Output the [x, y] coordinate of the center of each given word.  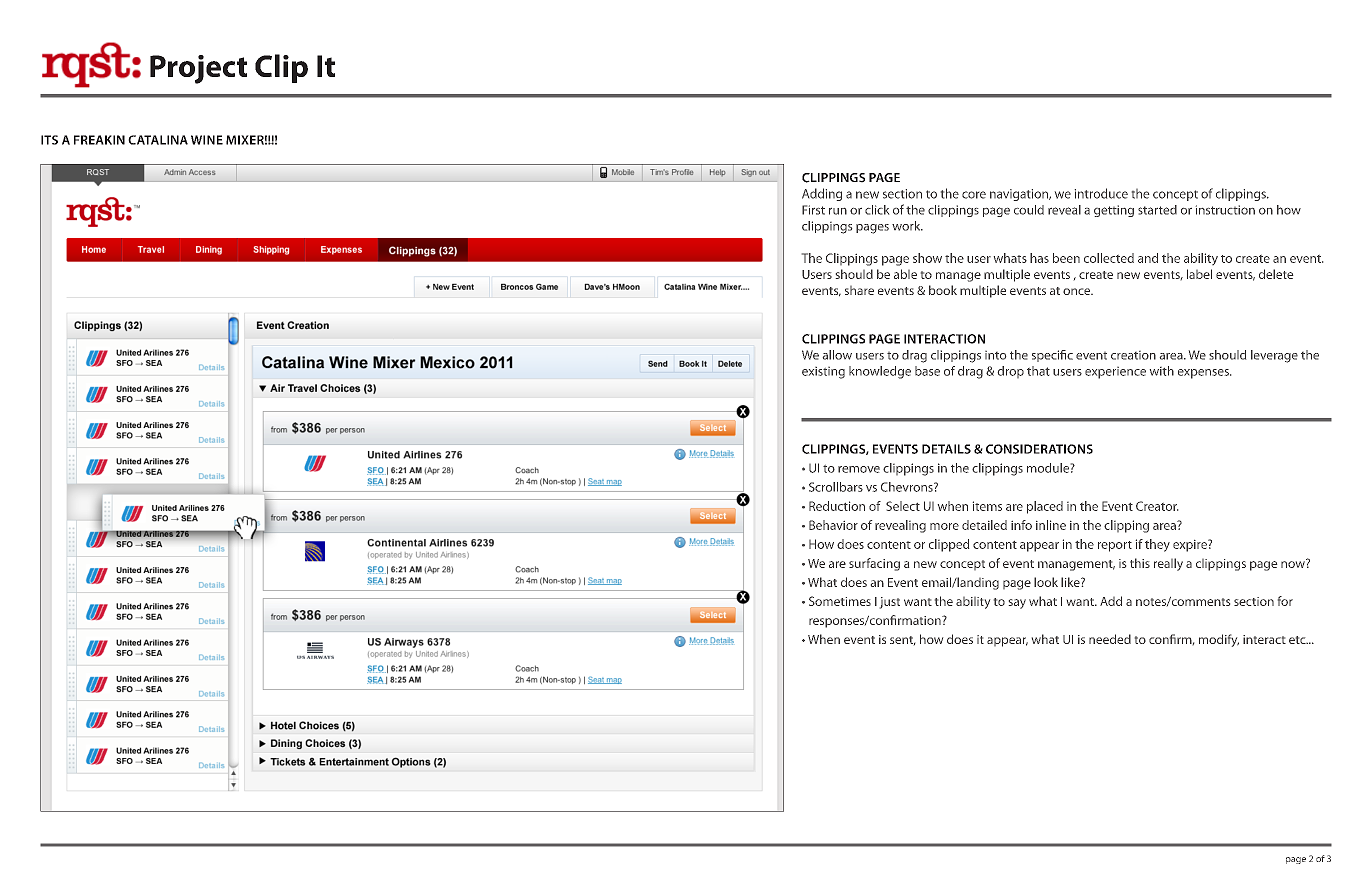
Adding [822, 194]
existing [823, 373]
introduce [1101, 193]
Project [198, 69]
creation [1133, 355]
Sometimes [840, 601]
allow [837, 355]
